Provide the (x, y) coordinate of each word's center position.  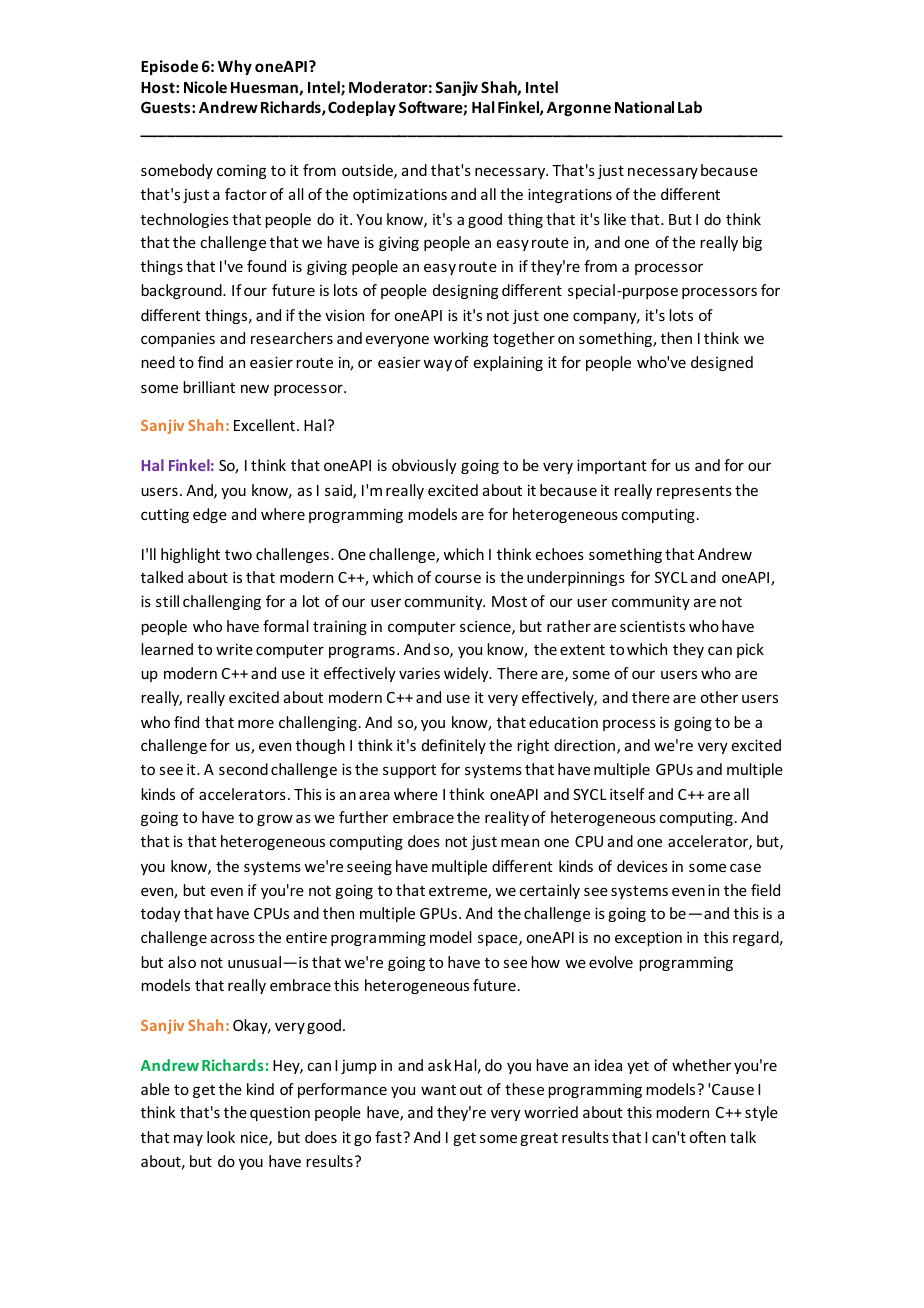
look (221, 1137)
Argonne (579, 109)
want (438, 1090)
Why (235, 67)
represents (694, 492)
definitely (454, 746)
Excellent (264, 425)
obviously (424, 466)
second (243, 769)
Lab (690, 107)
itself (627, 794)
